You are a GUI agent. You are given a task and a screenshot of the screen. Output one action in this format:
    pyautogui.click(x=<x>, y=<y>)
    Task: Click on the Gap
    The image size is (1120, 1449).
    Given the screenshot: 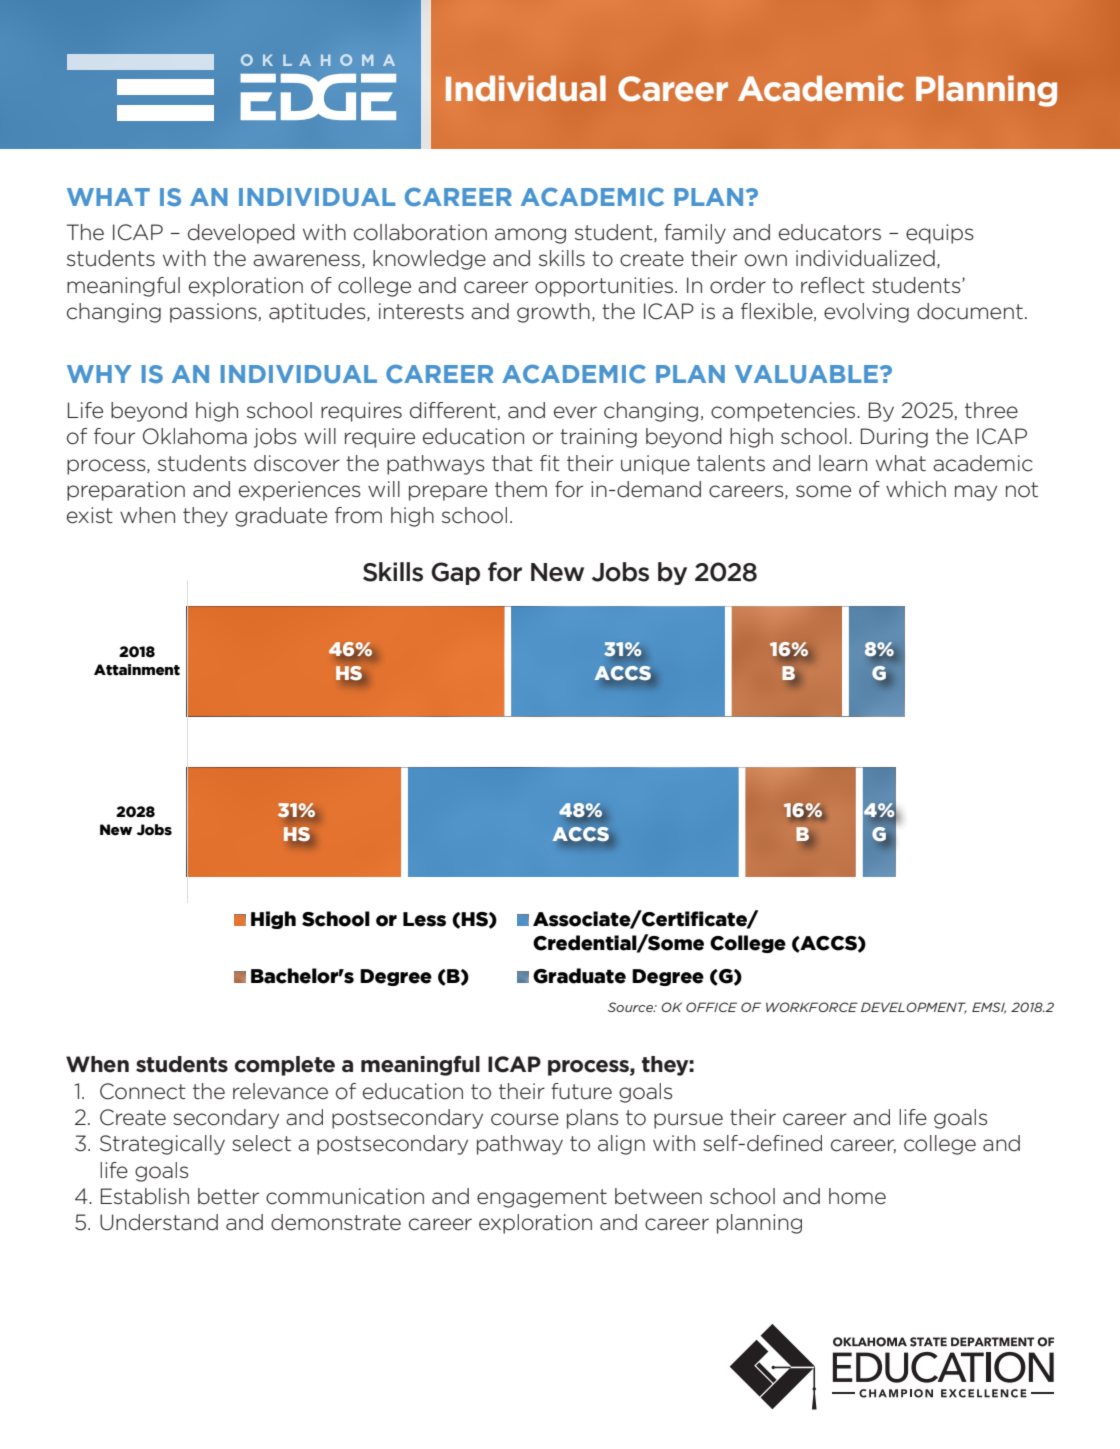 What is the action you would take?
    pyautogui.click(x=455, y=573)
